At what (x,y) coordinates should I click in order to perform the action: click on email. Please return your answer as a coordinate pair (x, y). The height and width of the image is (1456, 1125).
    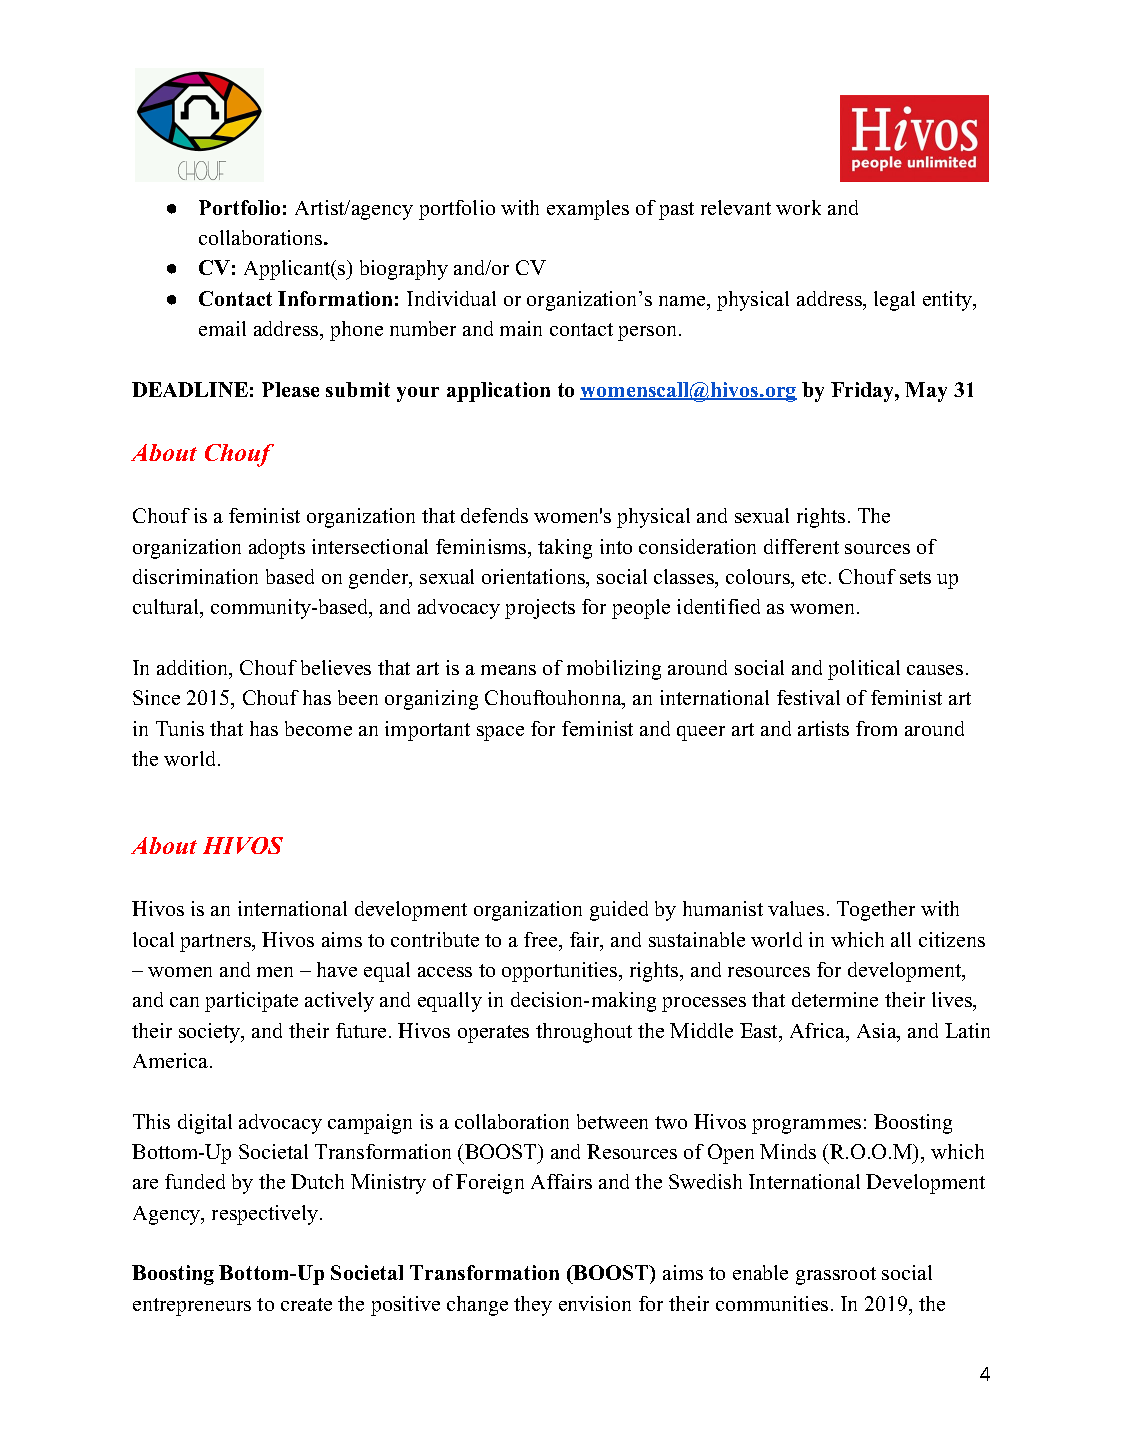
    Looking at the image, I should click on (222, 328).
